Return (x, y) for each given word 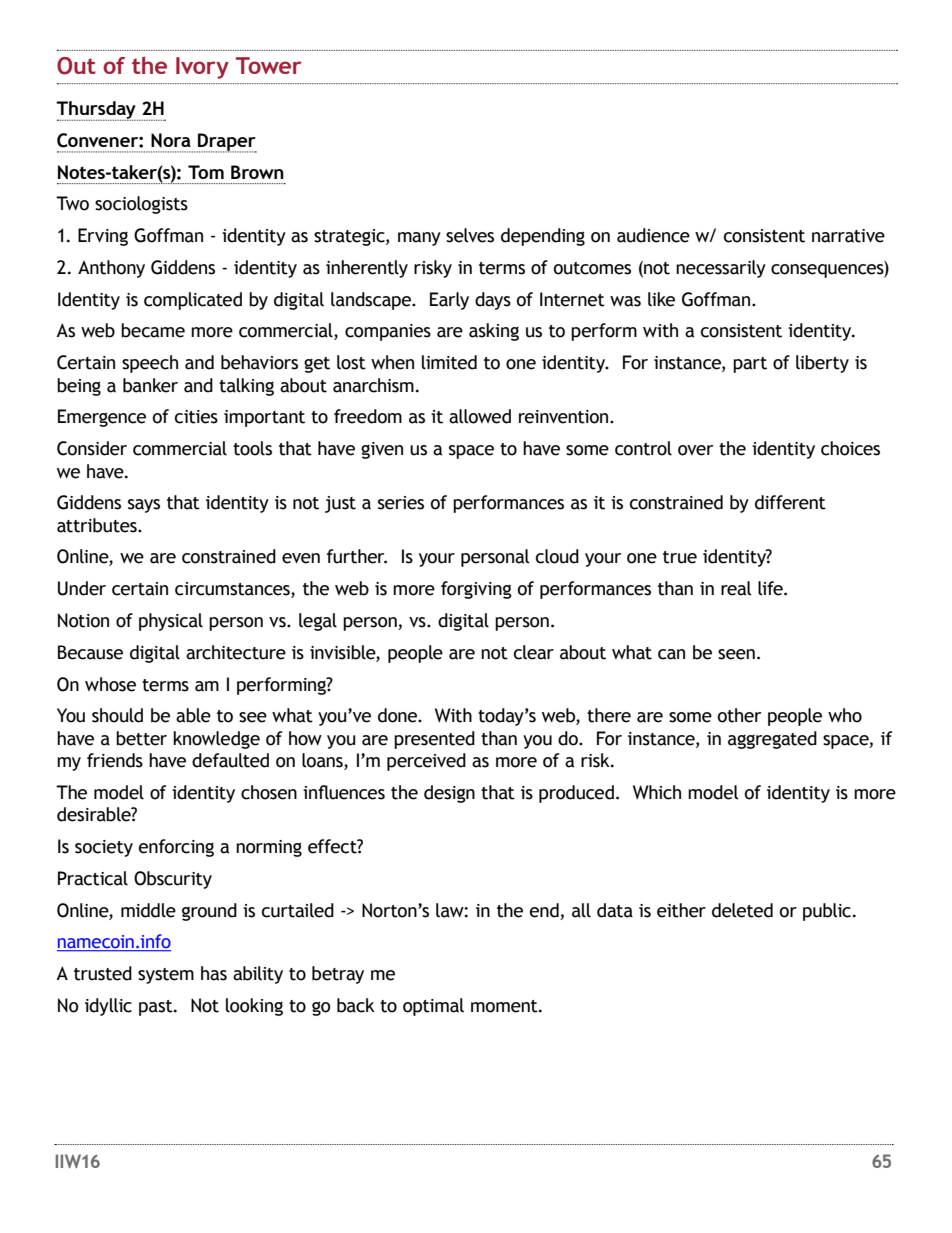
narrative (848, 236)
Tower (269, 65)
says (144, 506)
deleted (742, 910)
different (790, 502)
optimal (433, 1007)
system (166, 976)
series (401, 503)
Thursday (97, 111)
